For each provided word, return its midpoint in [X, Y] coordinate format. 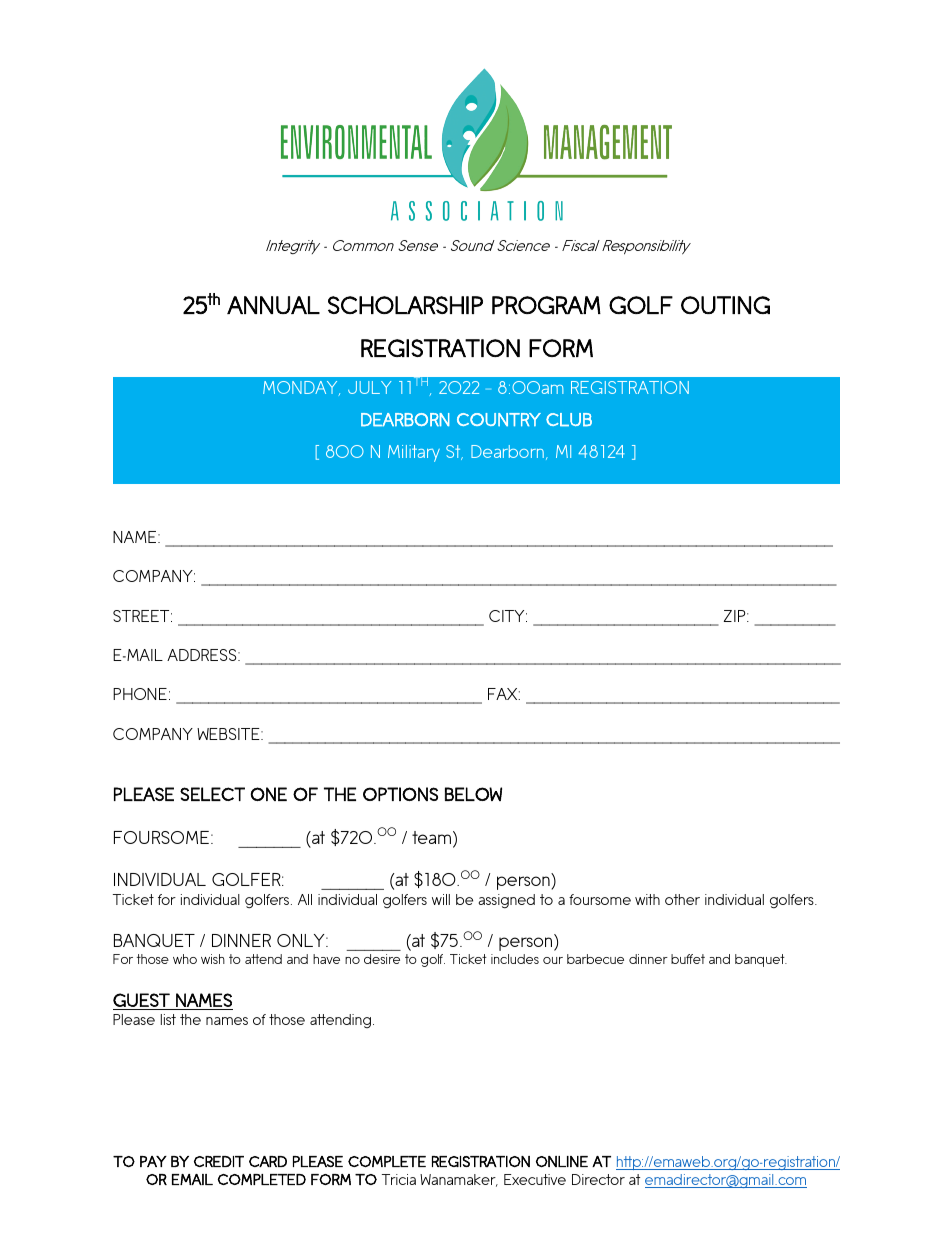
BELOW [473, 794]
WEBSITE [229, 734]
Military [414, 453]
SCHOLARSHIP [405, 305]
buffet [688, 959]
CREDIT [219, 1161]
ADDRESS [203, 655]
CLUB [569, 420]
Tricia [399, 1179]
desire [382, 959]
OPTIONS [400, 794]
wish [213, 959]
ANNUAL [273, 305]
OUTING [725, 305]
